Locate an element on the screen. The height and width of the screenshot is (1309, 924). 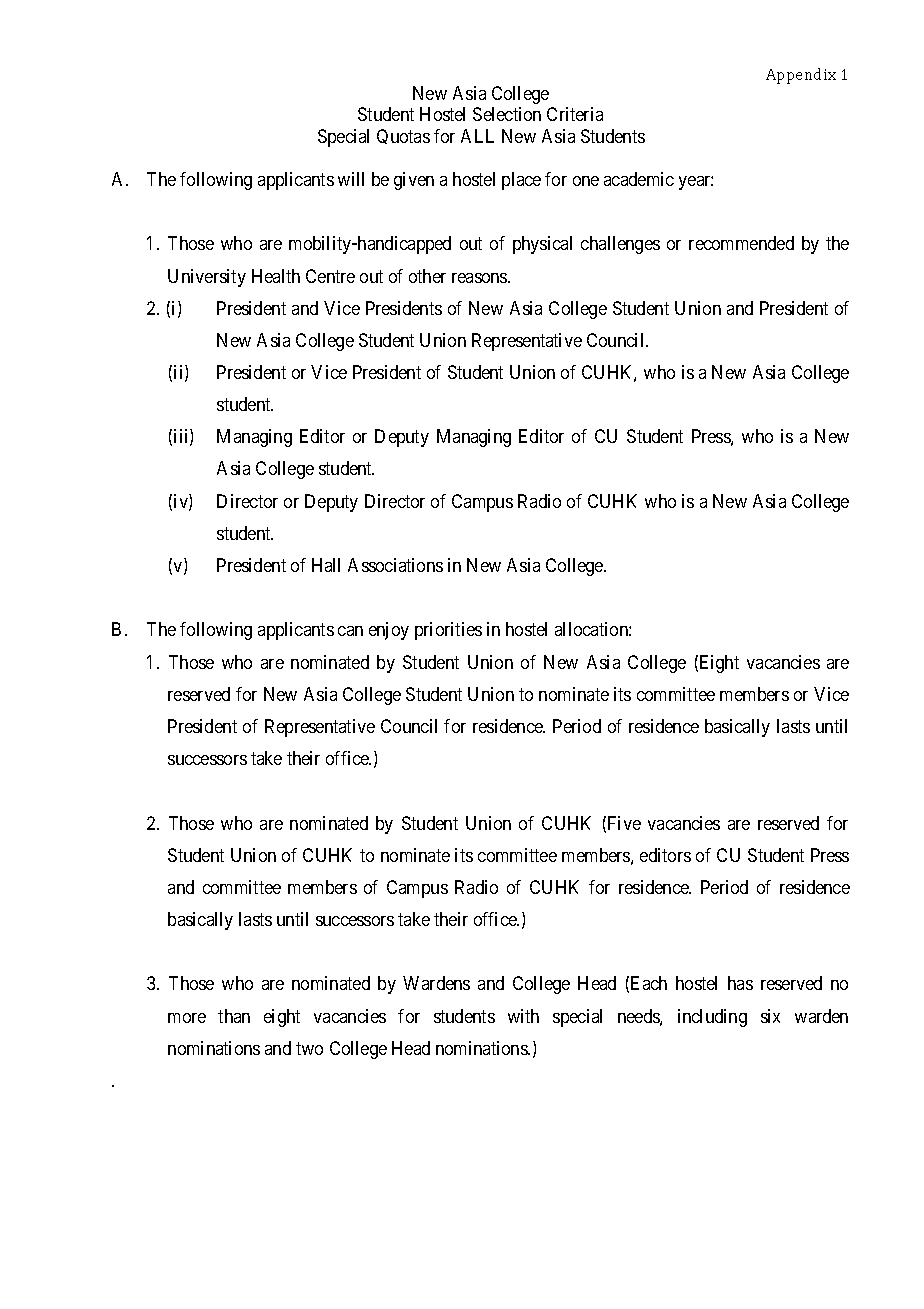
with is located at coordinates (523, 1016).
